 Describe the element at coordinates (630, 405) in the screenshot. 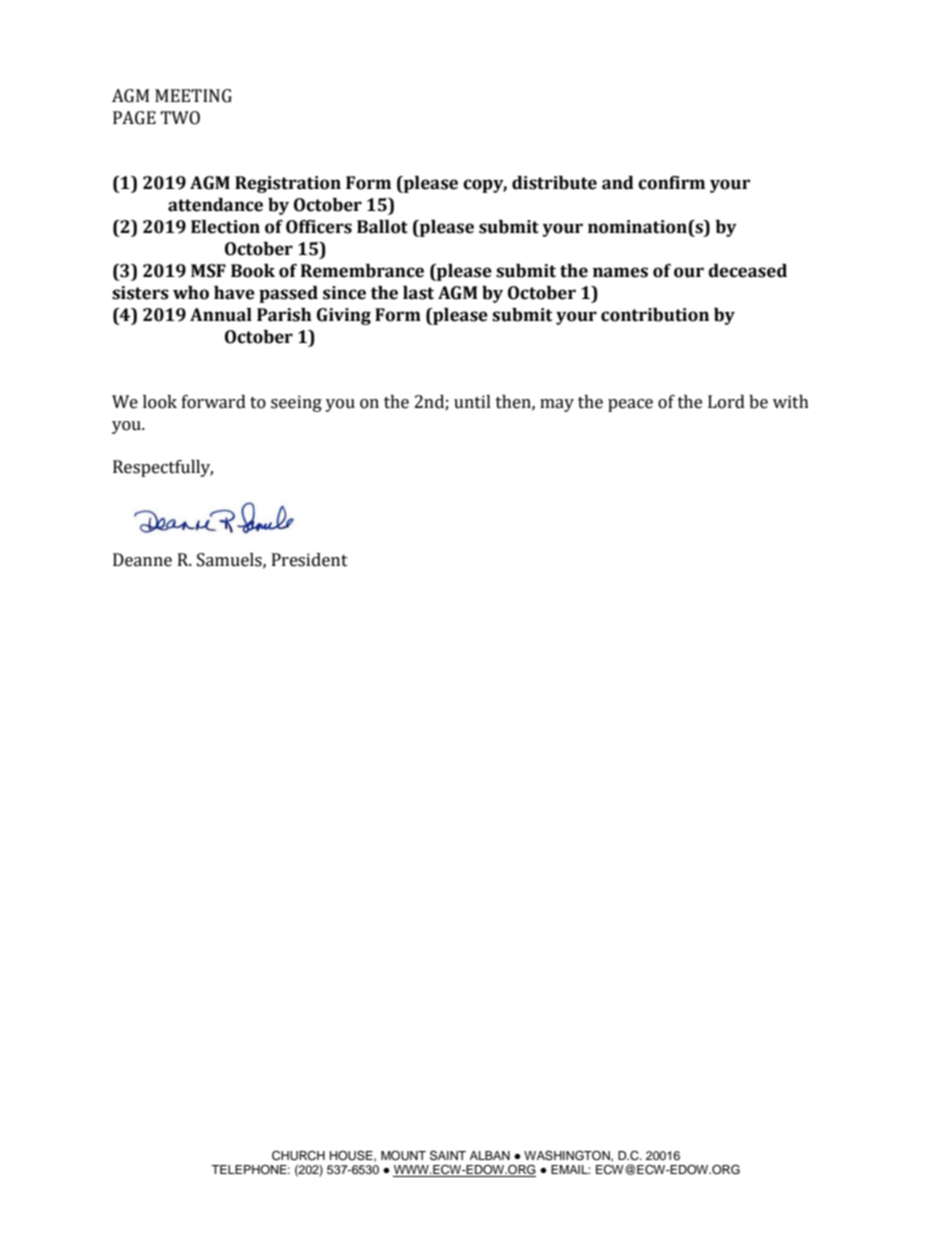

I see `peace` at that location.
